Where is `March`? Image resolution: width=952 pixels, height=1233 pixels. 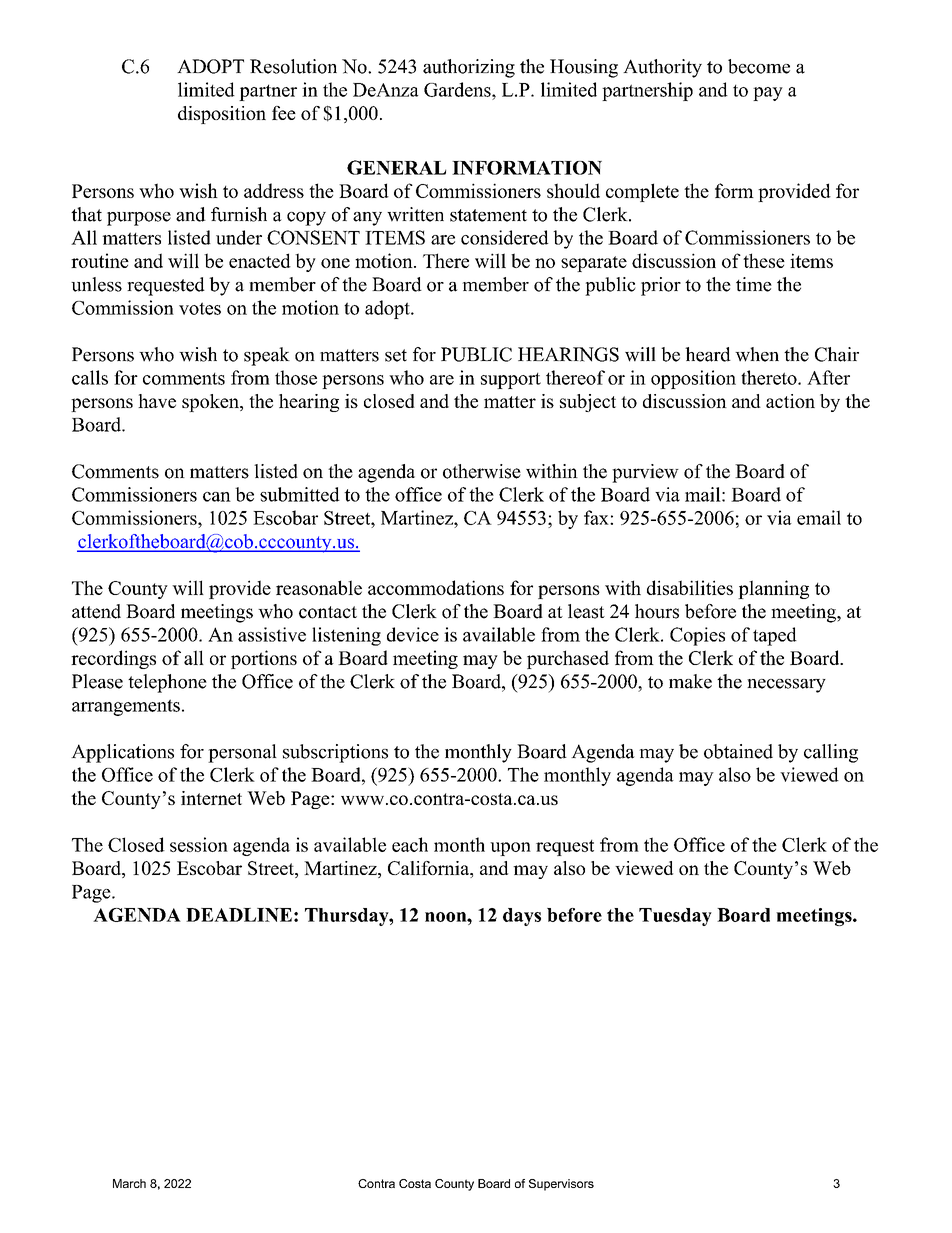 March is located at coordinates (129, 1183).
